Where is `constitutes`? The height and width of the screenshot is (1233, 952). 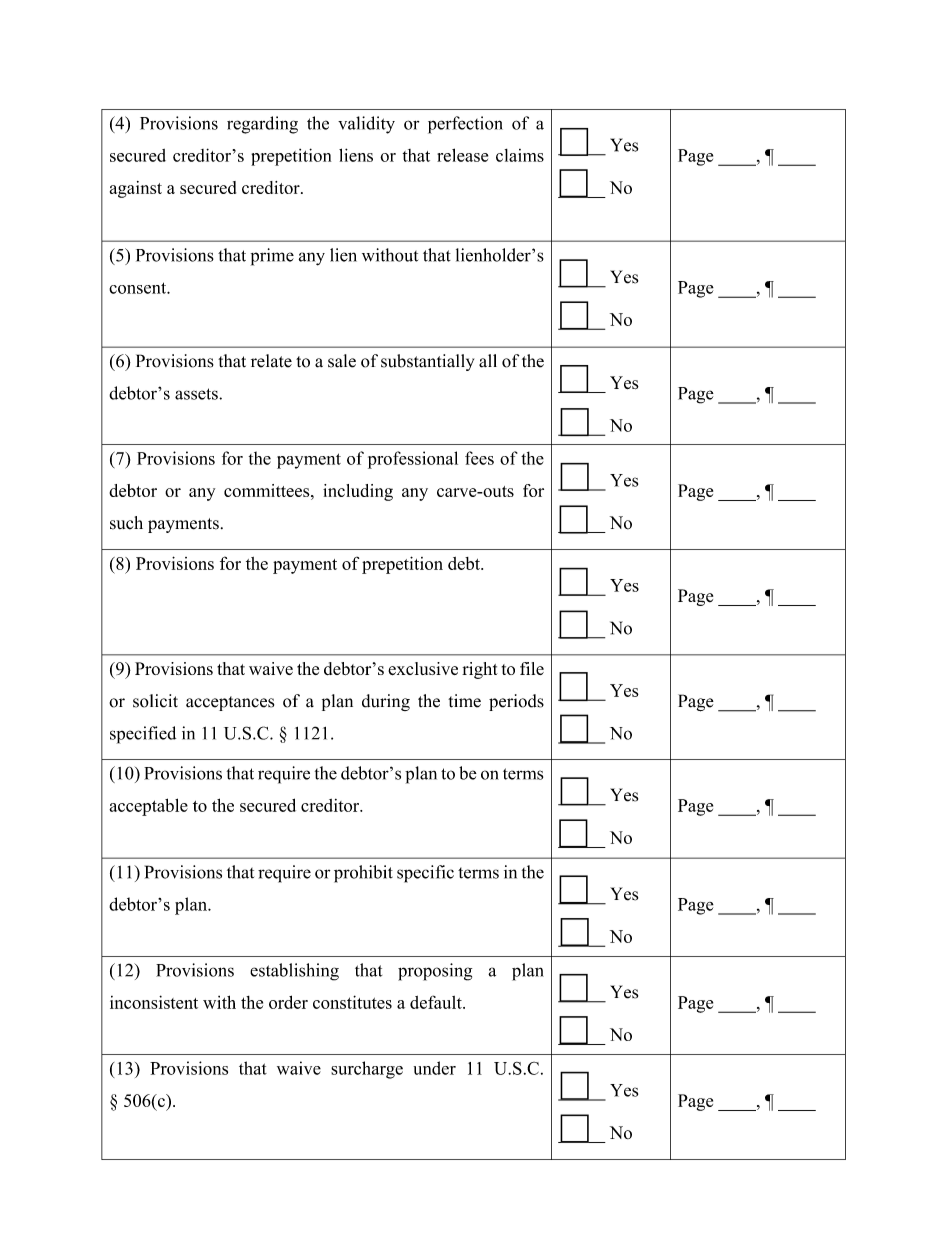 constitutes is located at coordinates (352, 1002).
